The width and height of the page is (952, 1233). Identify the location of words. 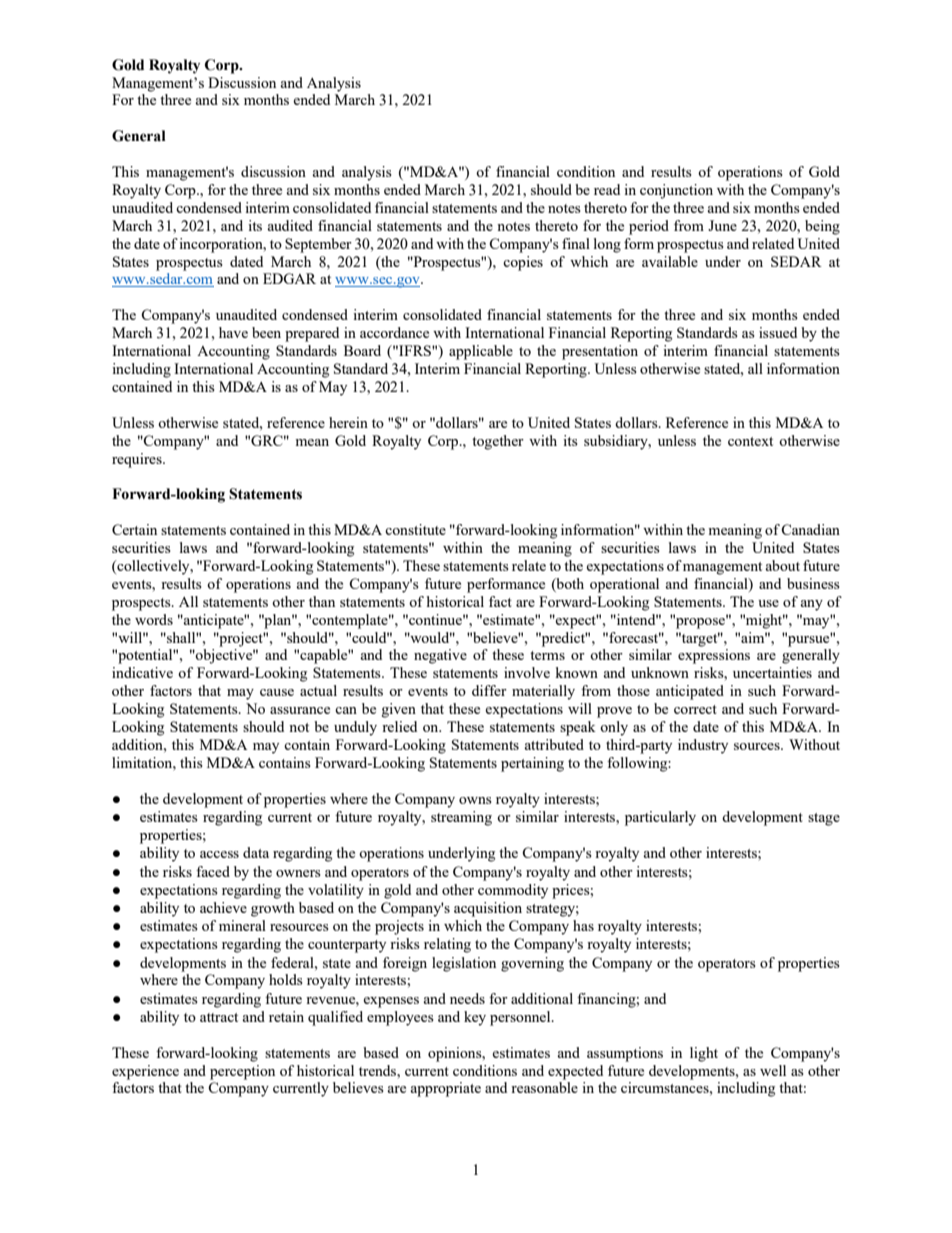
(154, 619).
